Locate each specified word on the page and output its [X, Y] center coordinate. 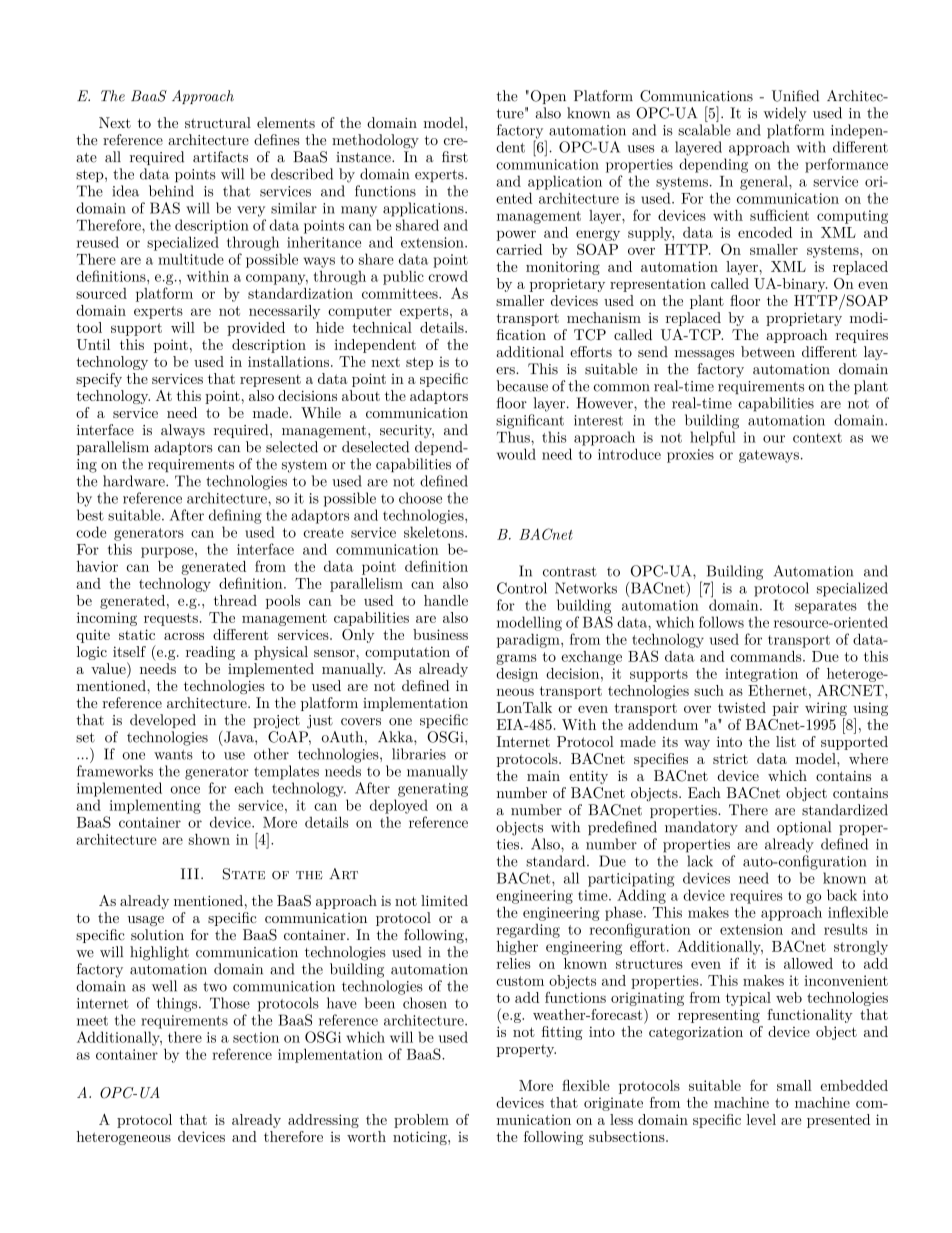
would [516, 454]
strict [730, 759]
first [455, 157]
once [185, 790]
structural [218, 122]
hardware [135, 481]
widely [785, 114]
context [817, 438]
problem [421, 1121]
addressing [323, 1121]
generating [433, 790]
